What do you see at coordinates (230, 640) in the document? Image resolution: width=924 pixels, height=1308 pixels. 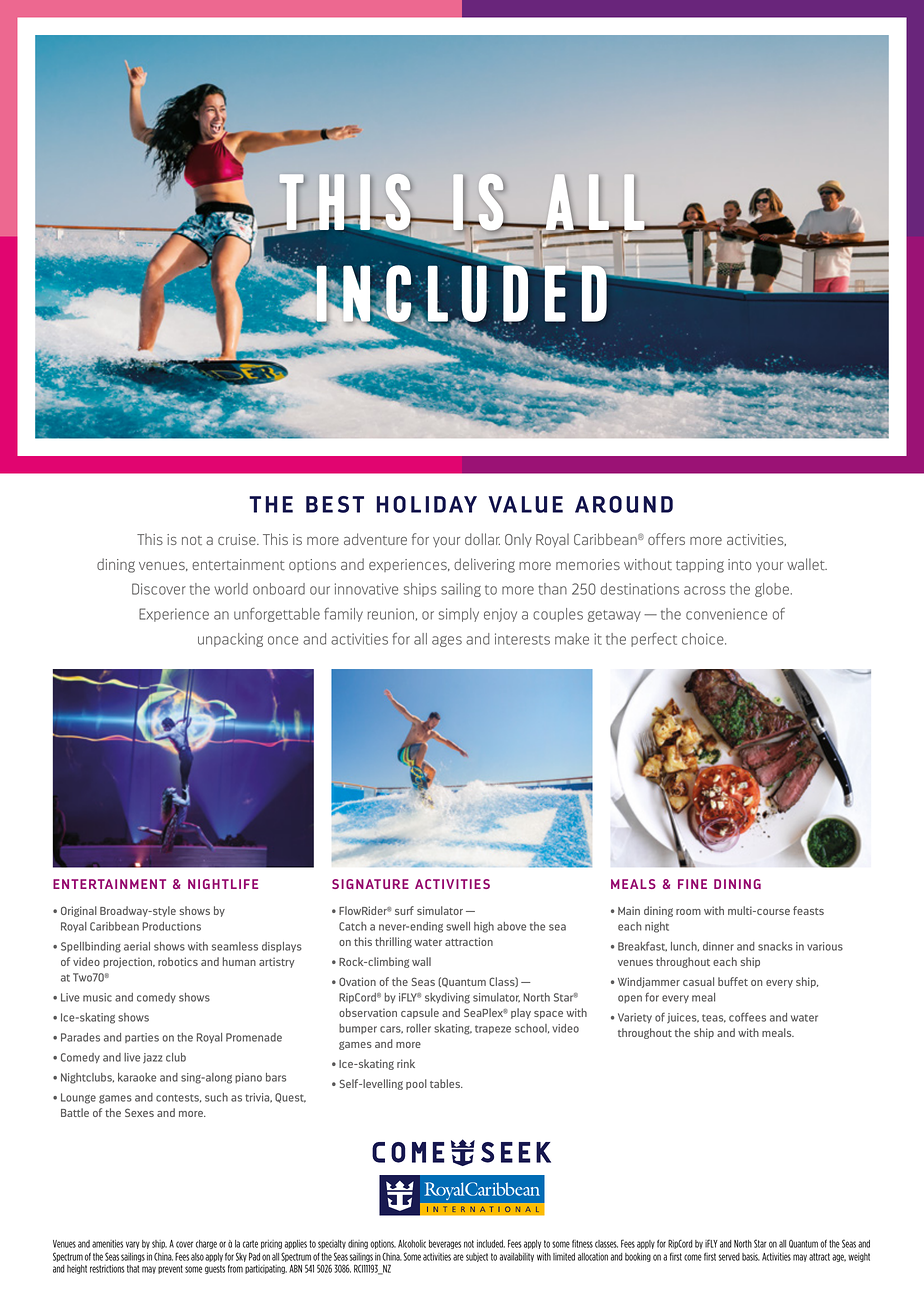 I see `unpacking` at bounding box center [230, 640].
